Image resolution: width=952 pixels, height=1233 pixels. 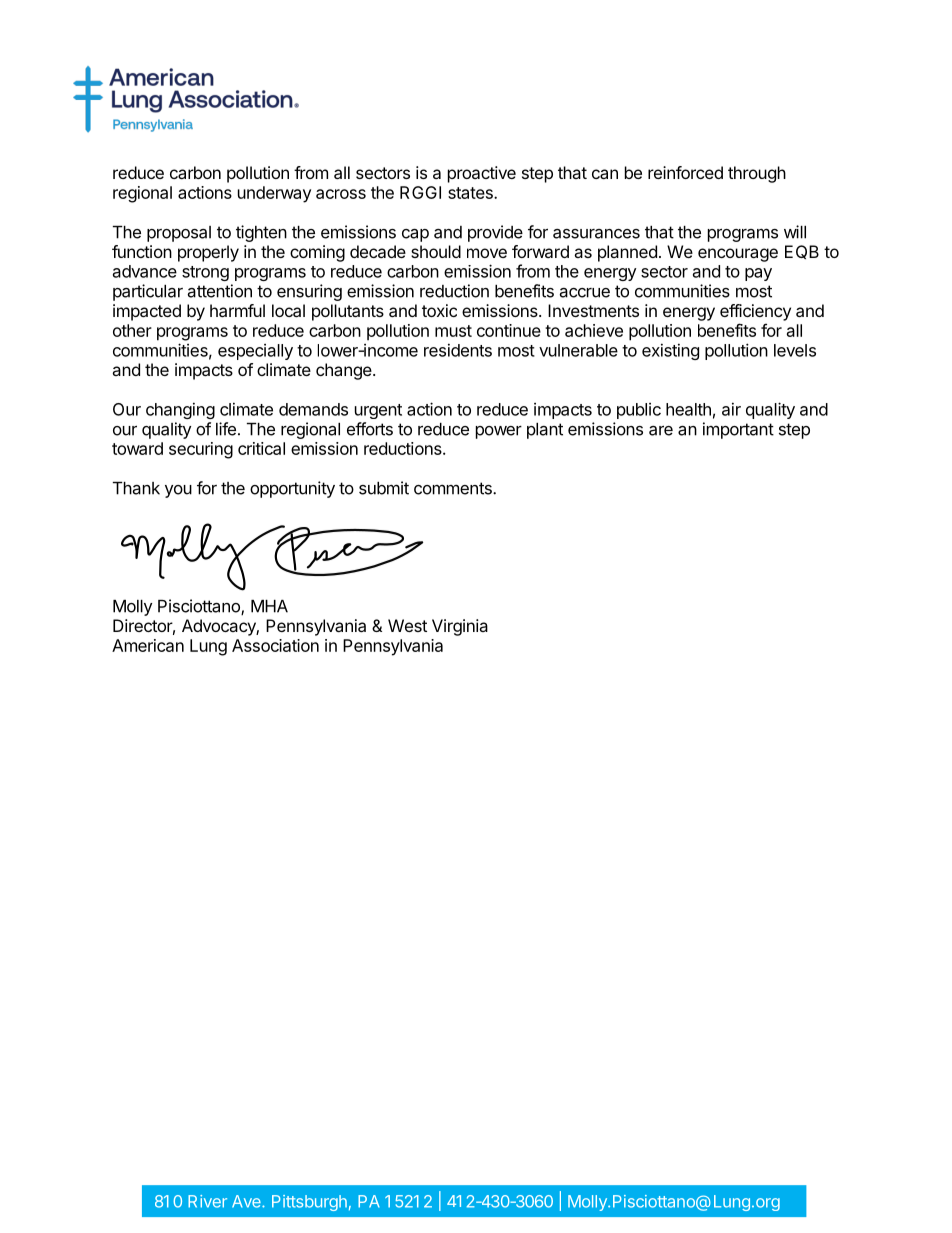 What do you see at coordinates (731, 409) in the document?
I see `air` at bounding box center [731, 409].
